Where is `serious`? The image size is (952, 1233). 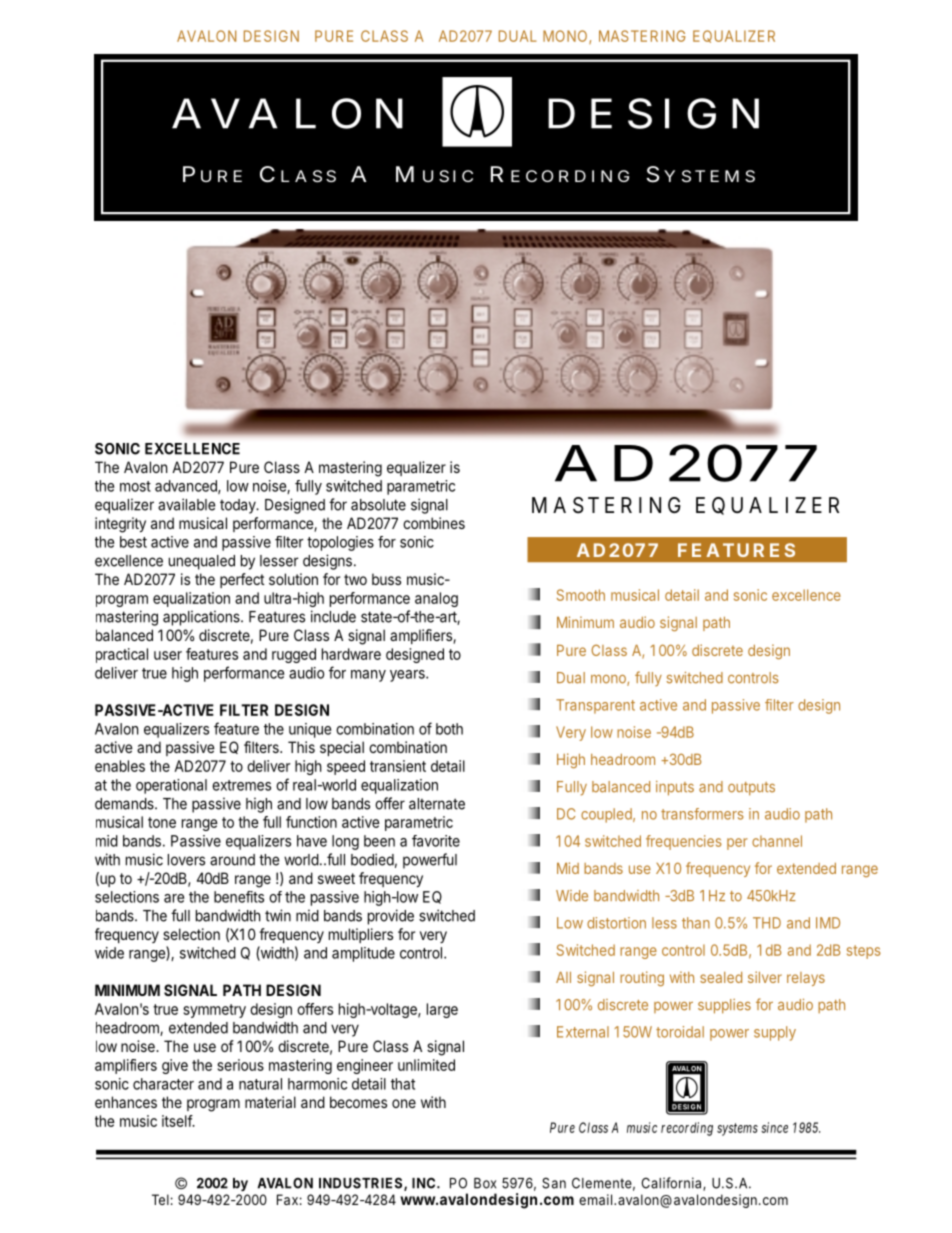
serious is located at coordinates (240, 1065).
